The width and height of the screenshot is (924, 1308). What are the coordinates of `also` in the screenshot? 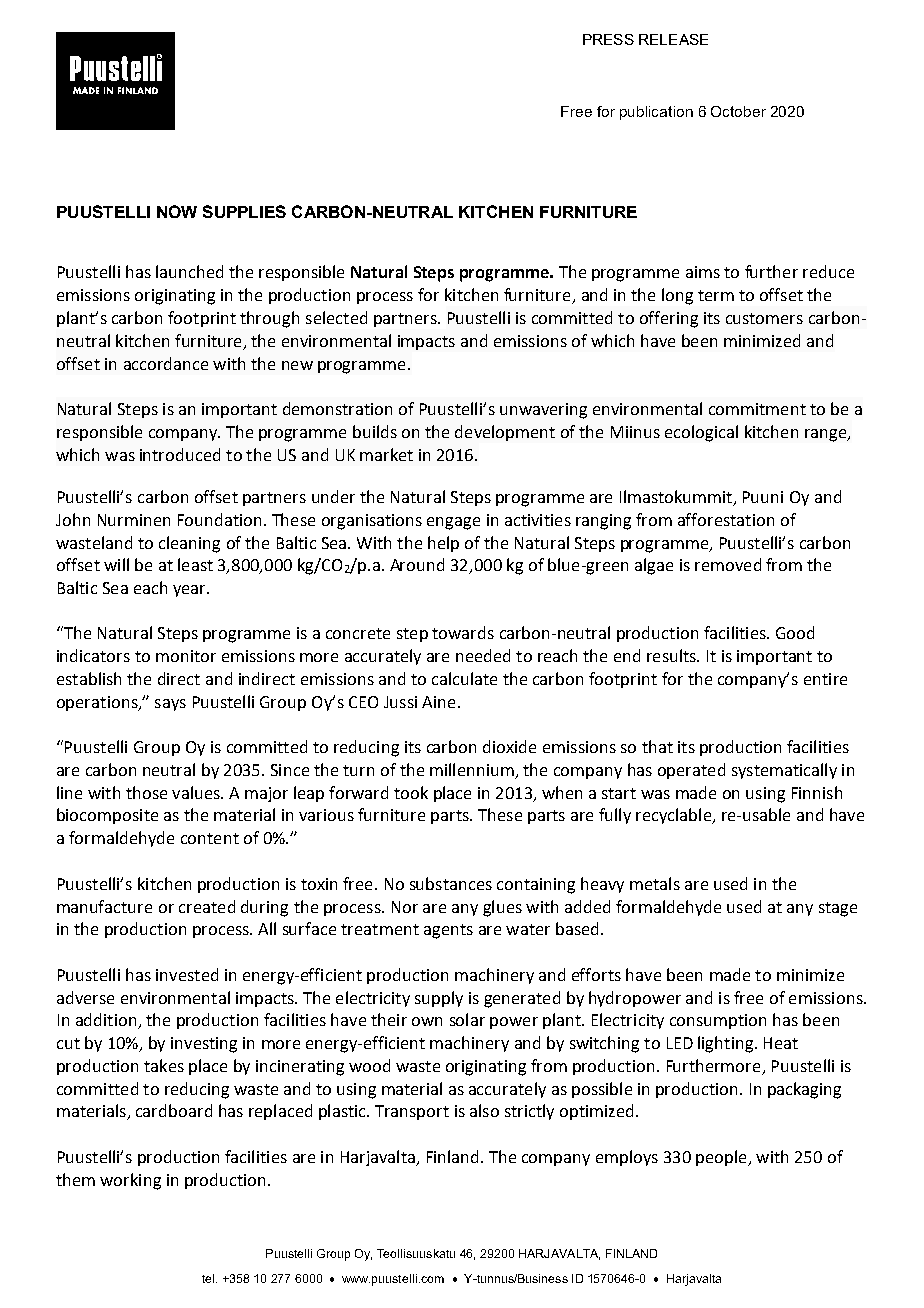 It's located at (484, 1110).
